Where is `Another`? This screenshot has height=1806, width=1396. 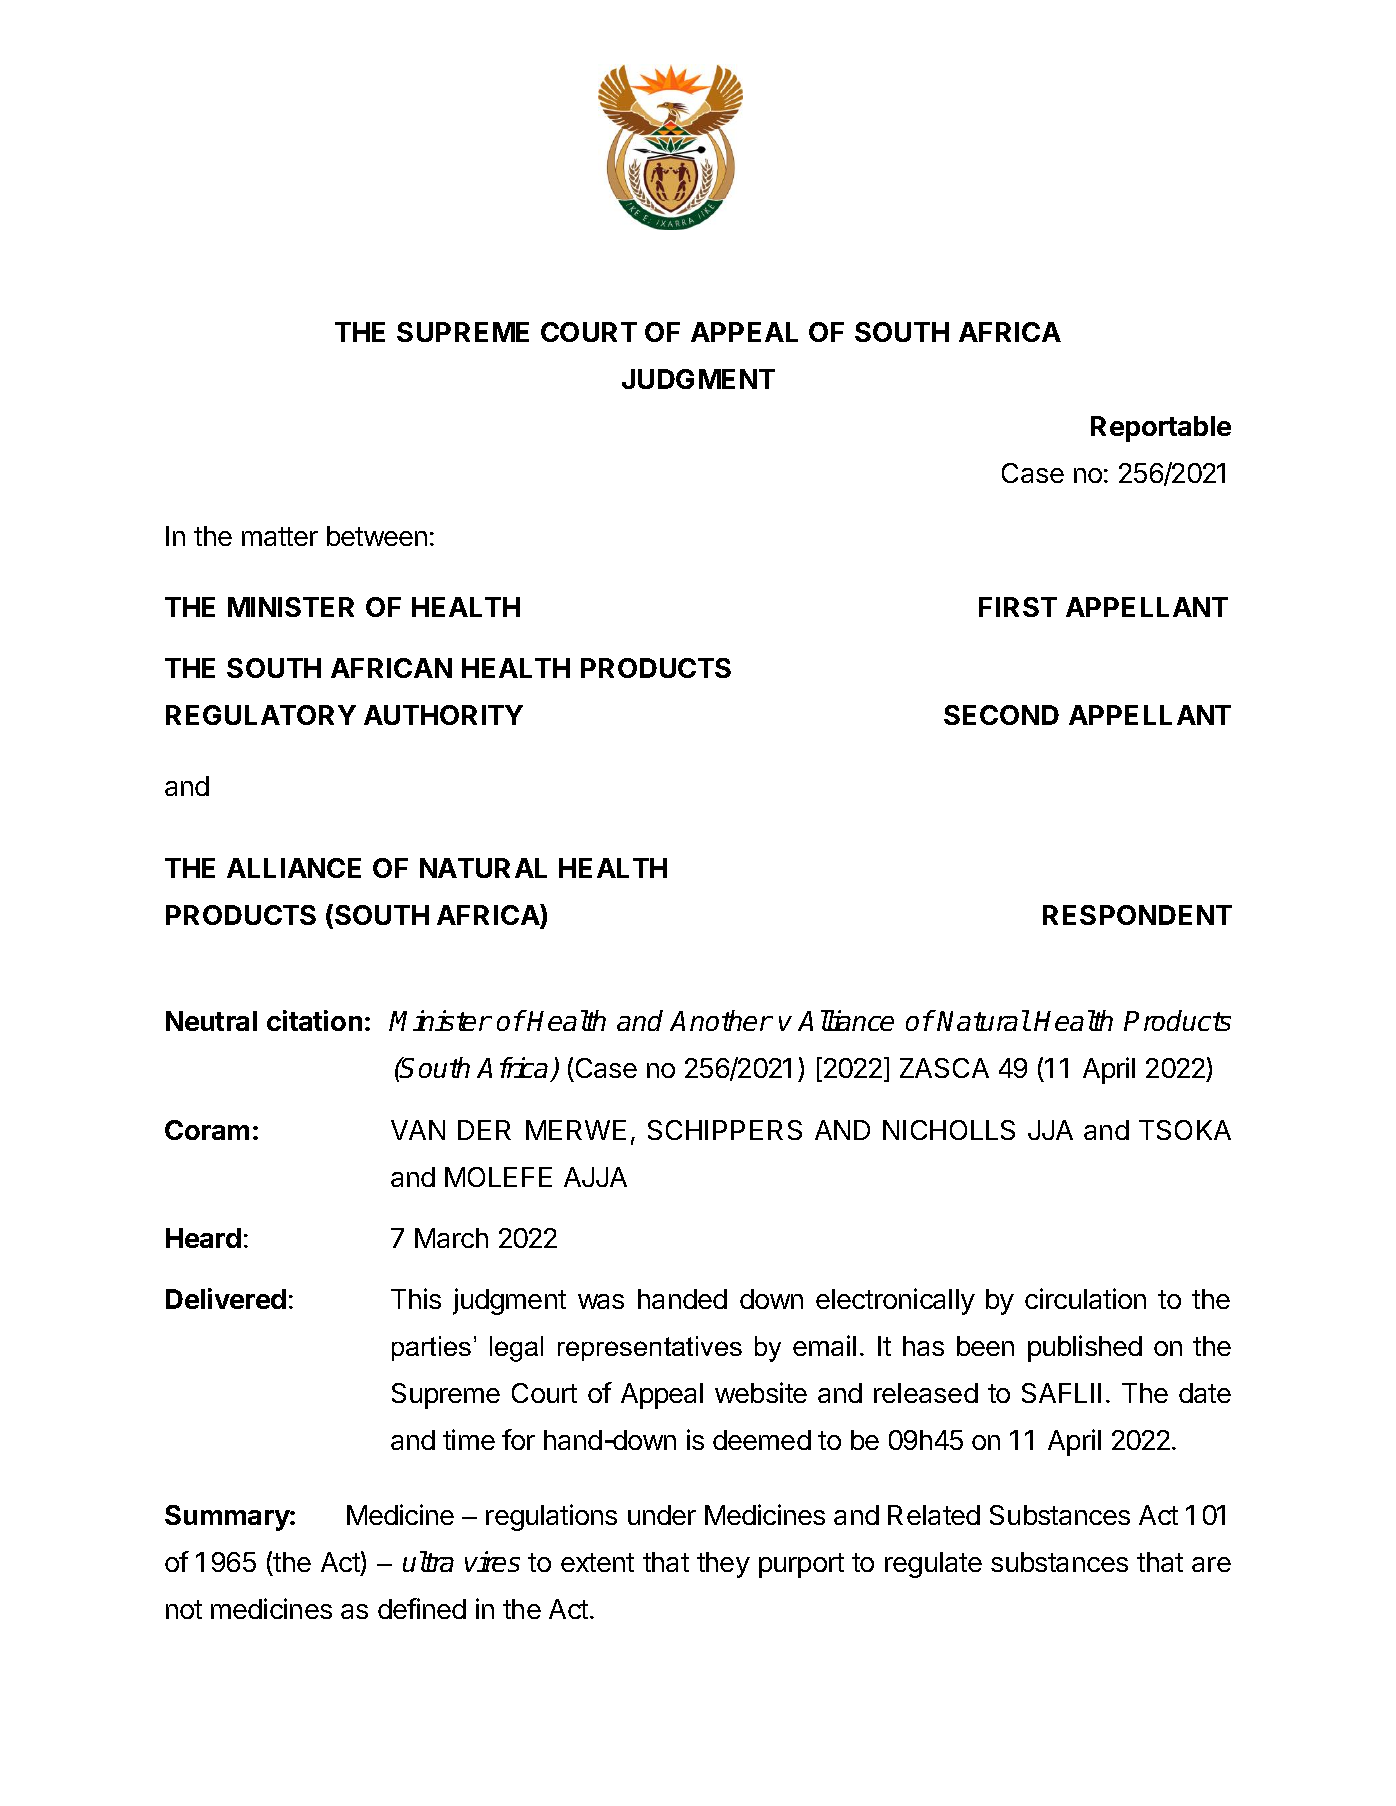
Another is located at coordinates (721, 1020).
